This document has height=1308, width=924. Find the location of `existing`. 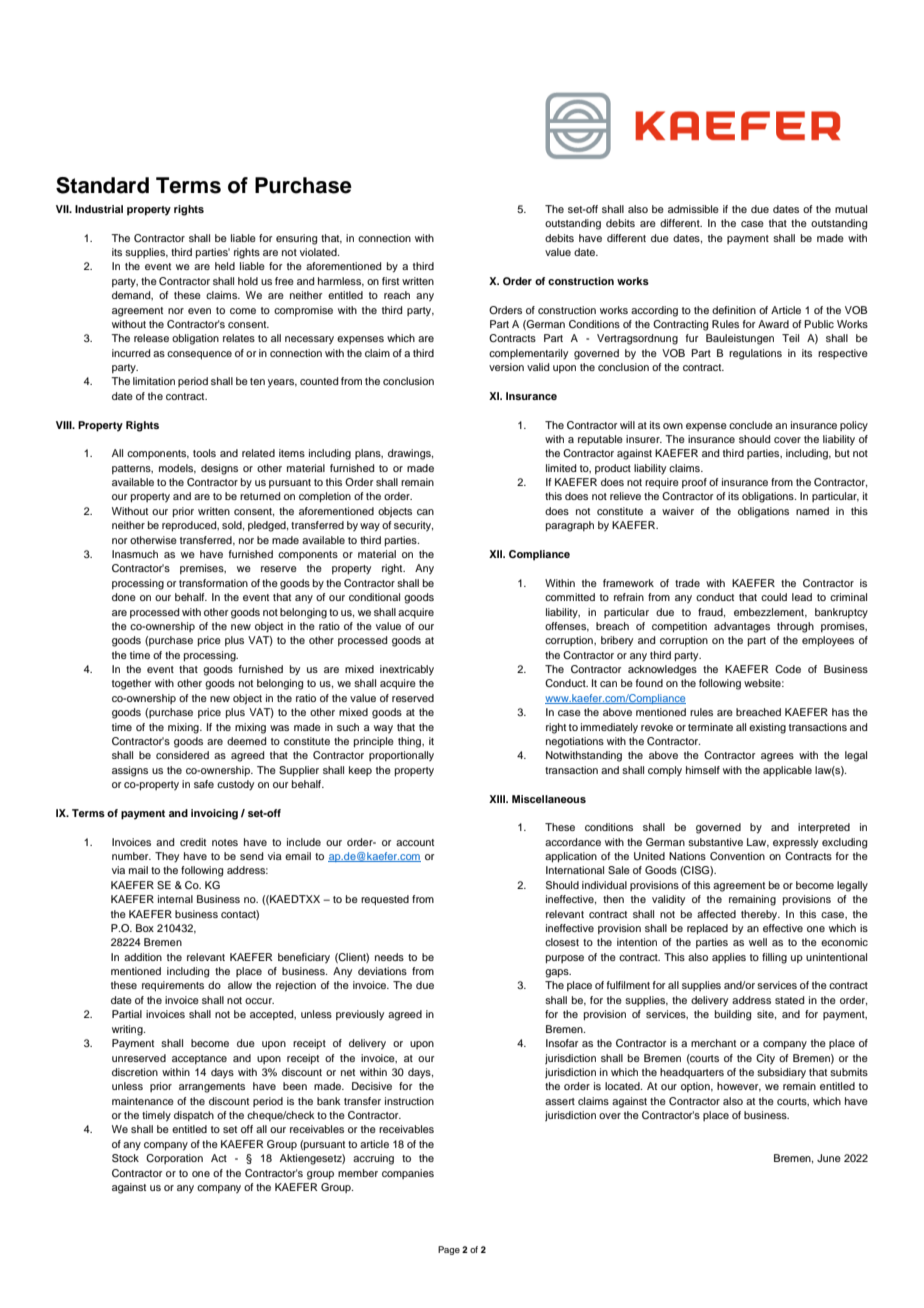

existing is located at coordinates (767, 728).
